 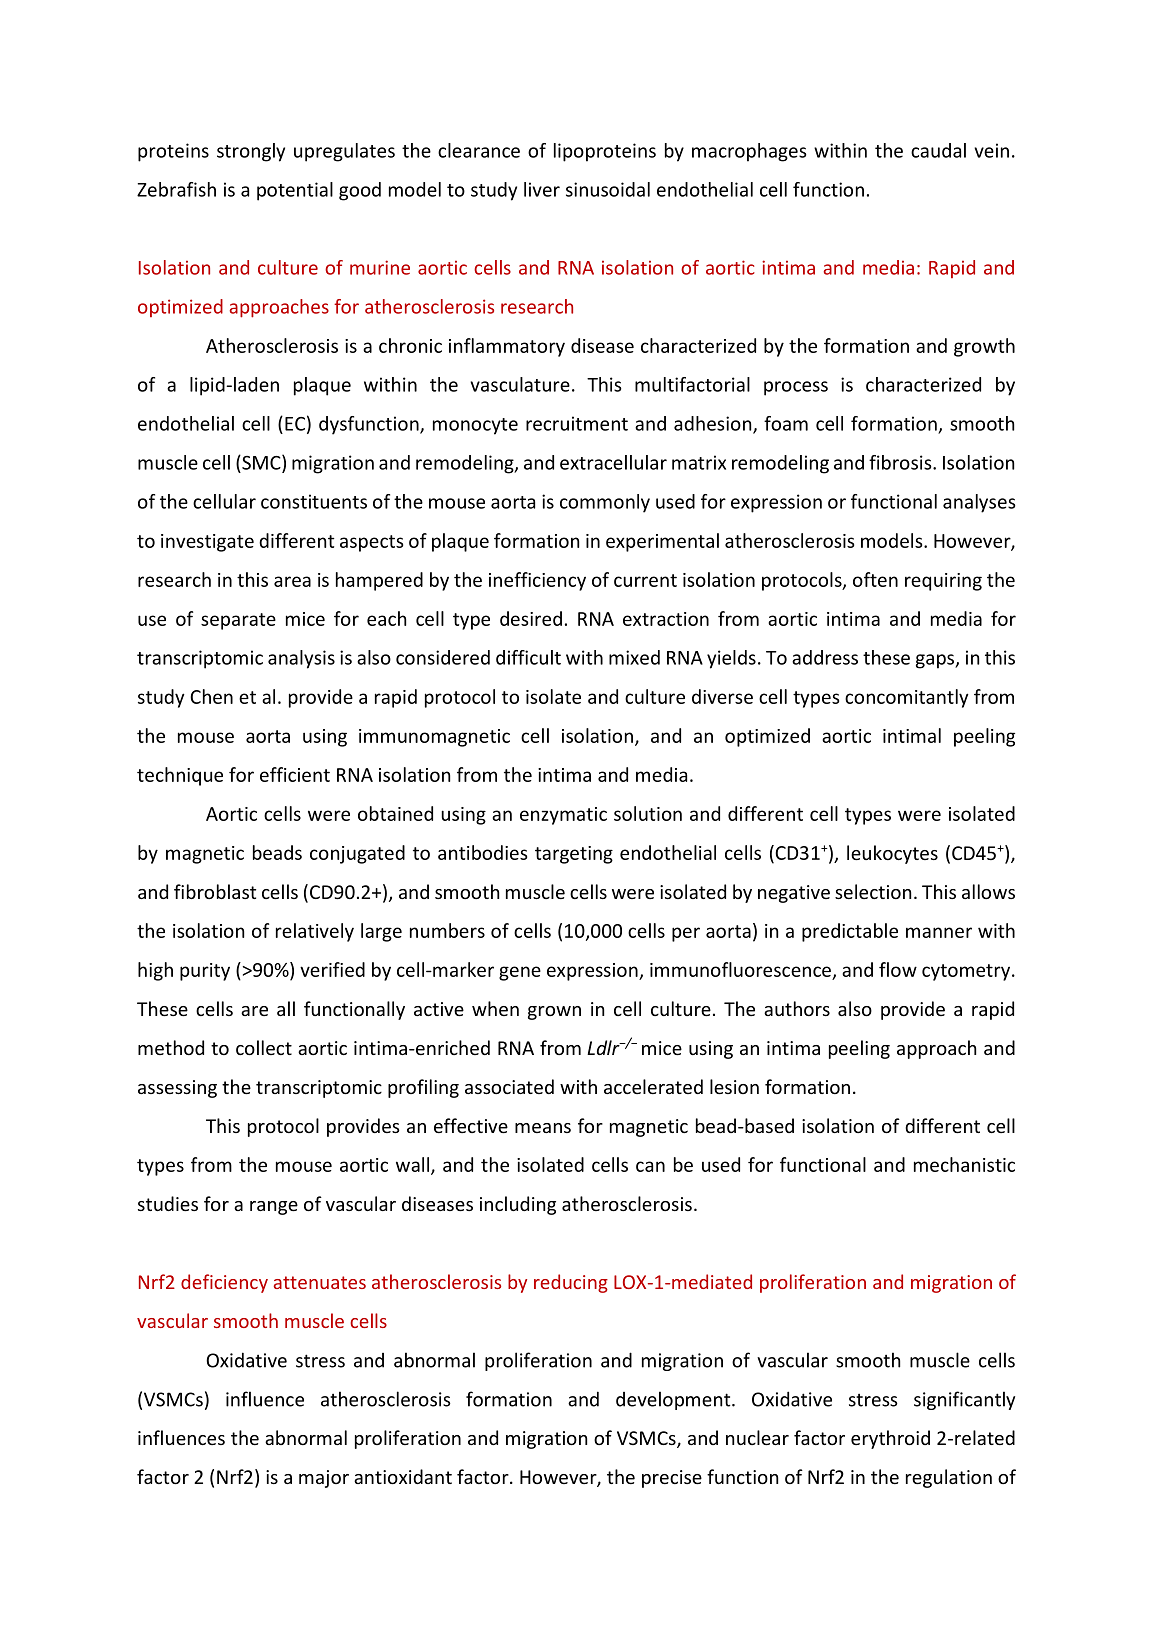 What do you see at coordinates (324, 1479) in the page?
I see `major` at bounding box center [324, 1479].
